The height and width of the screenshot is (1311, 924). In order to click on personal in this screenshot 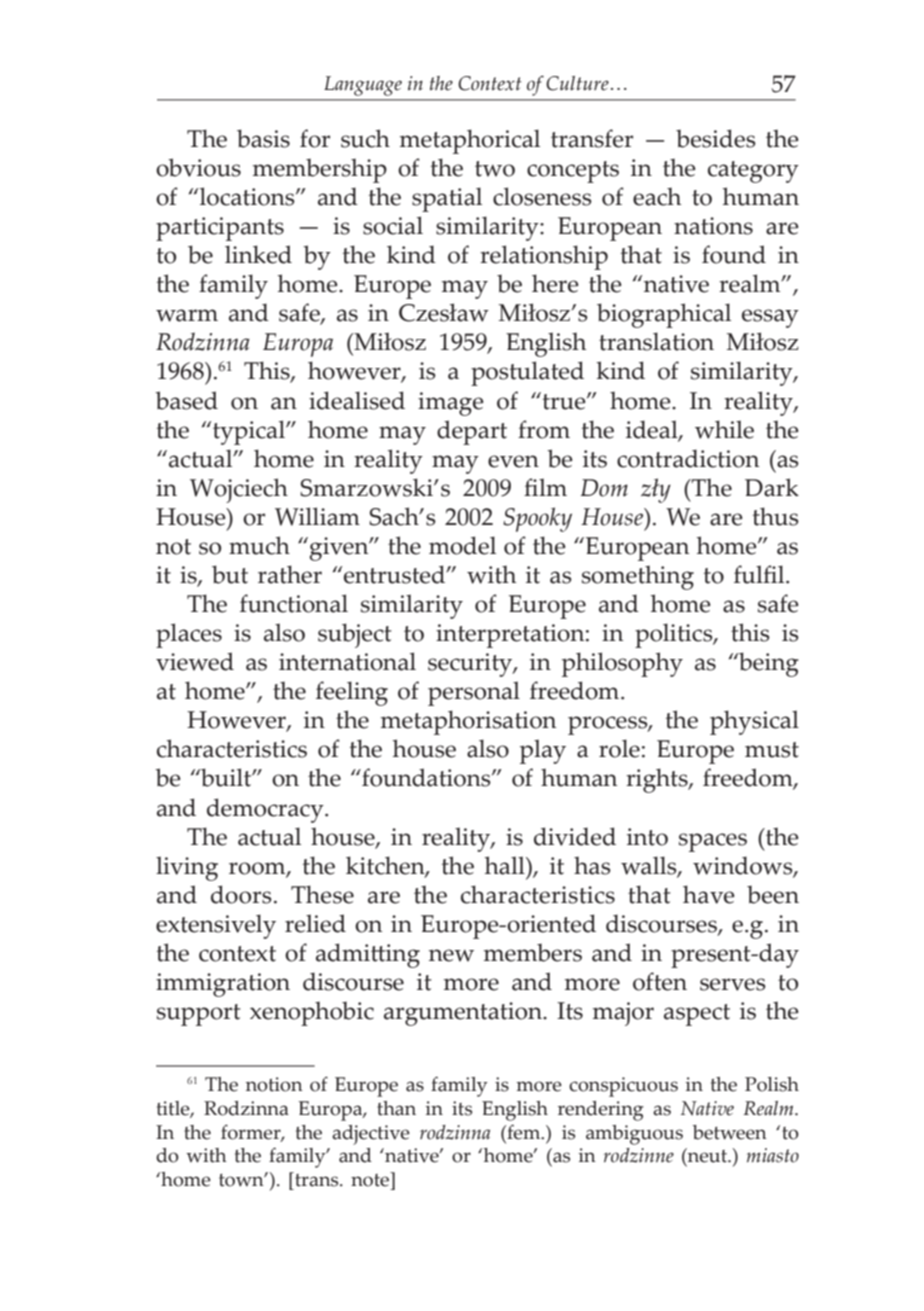, I will do `click(474, 693)`.
